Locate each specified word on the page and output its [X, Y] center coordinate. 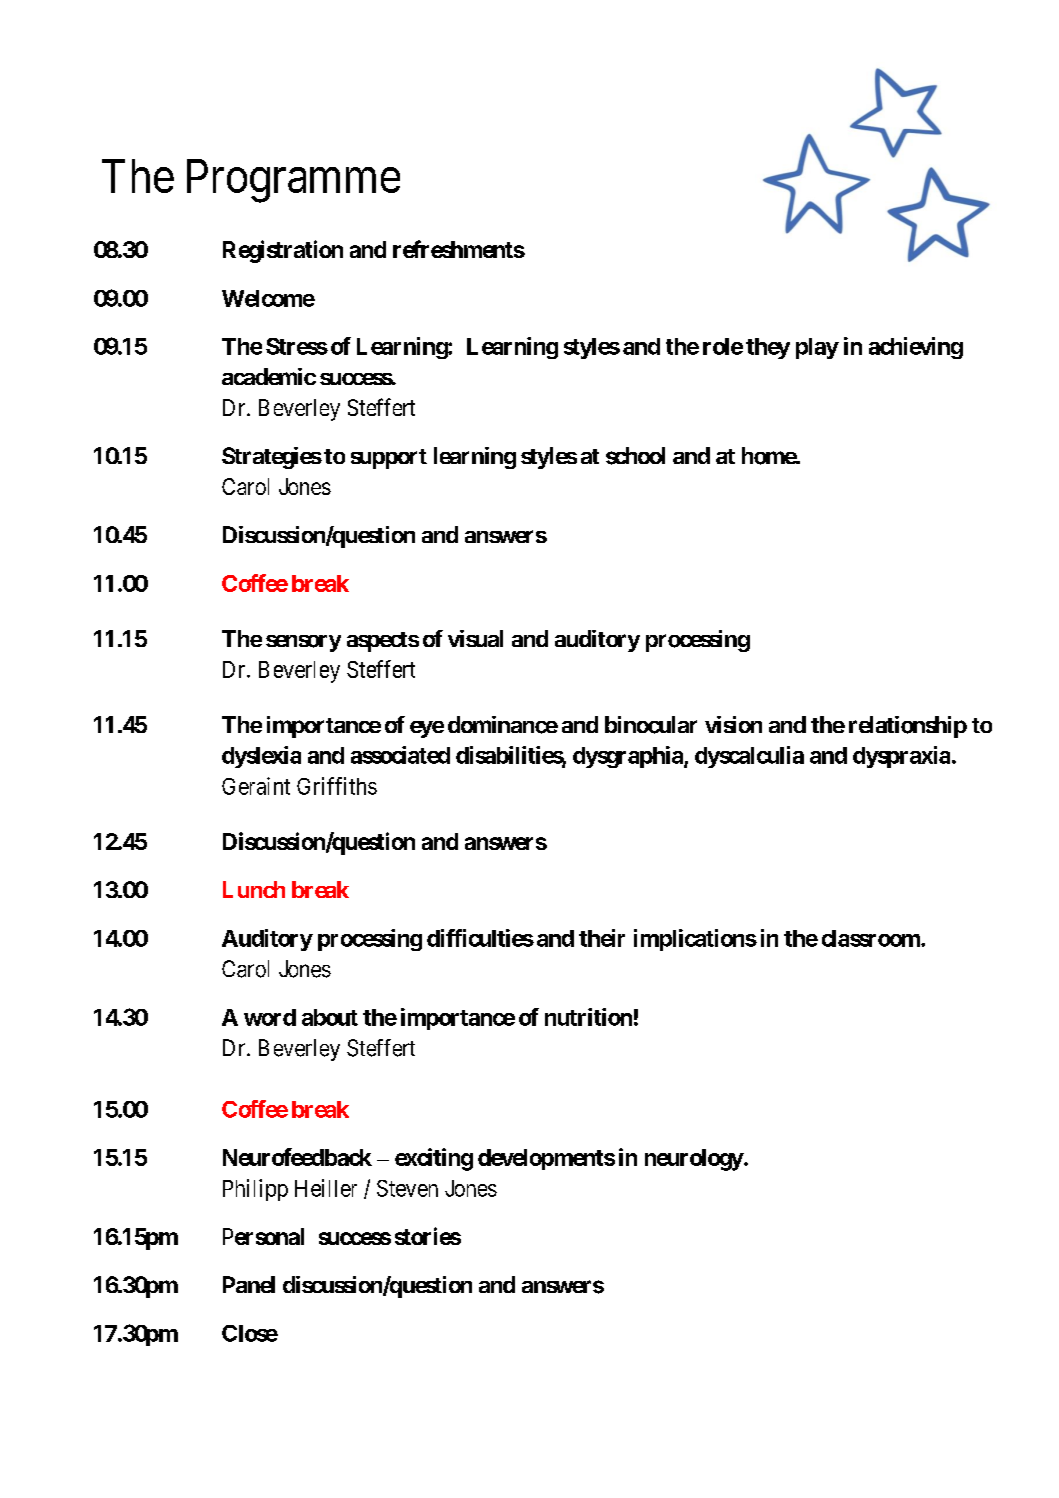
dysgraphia [629, 757]
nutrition [588, 1017]
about [330, 1017]
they [768, 348]
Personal [263, 1236]
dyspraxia [901, 757]
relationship [908, 727]
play [817, 348]
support [389, 459]
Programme [293, 181]
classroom [872, 938]
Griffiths [337, 786]
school [635, 456]
